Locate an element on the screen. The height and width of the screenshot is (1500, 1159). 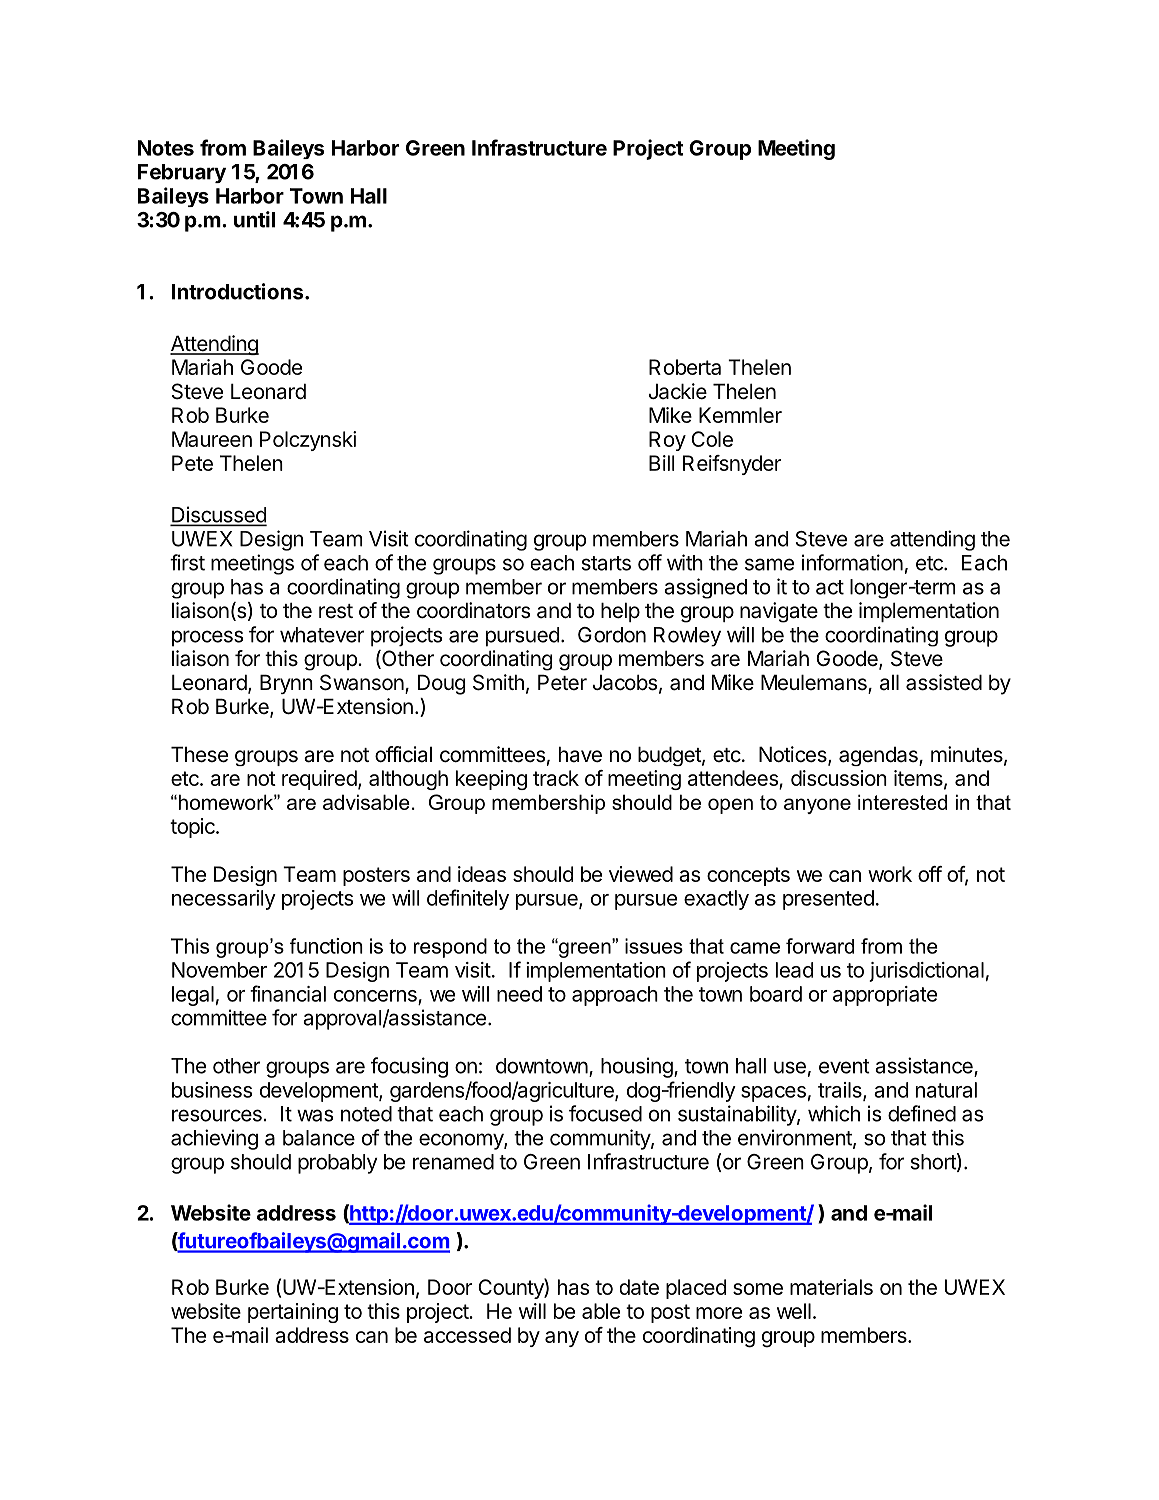
forward is located at coordinates (820, 946).
